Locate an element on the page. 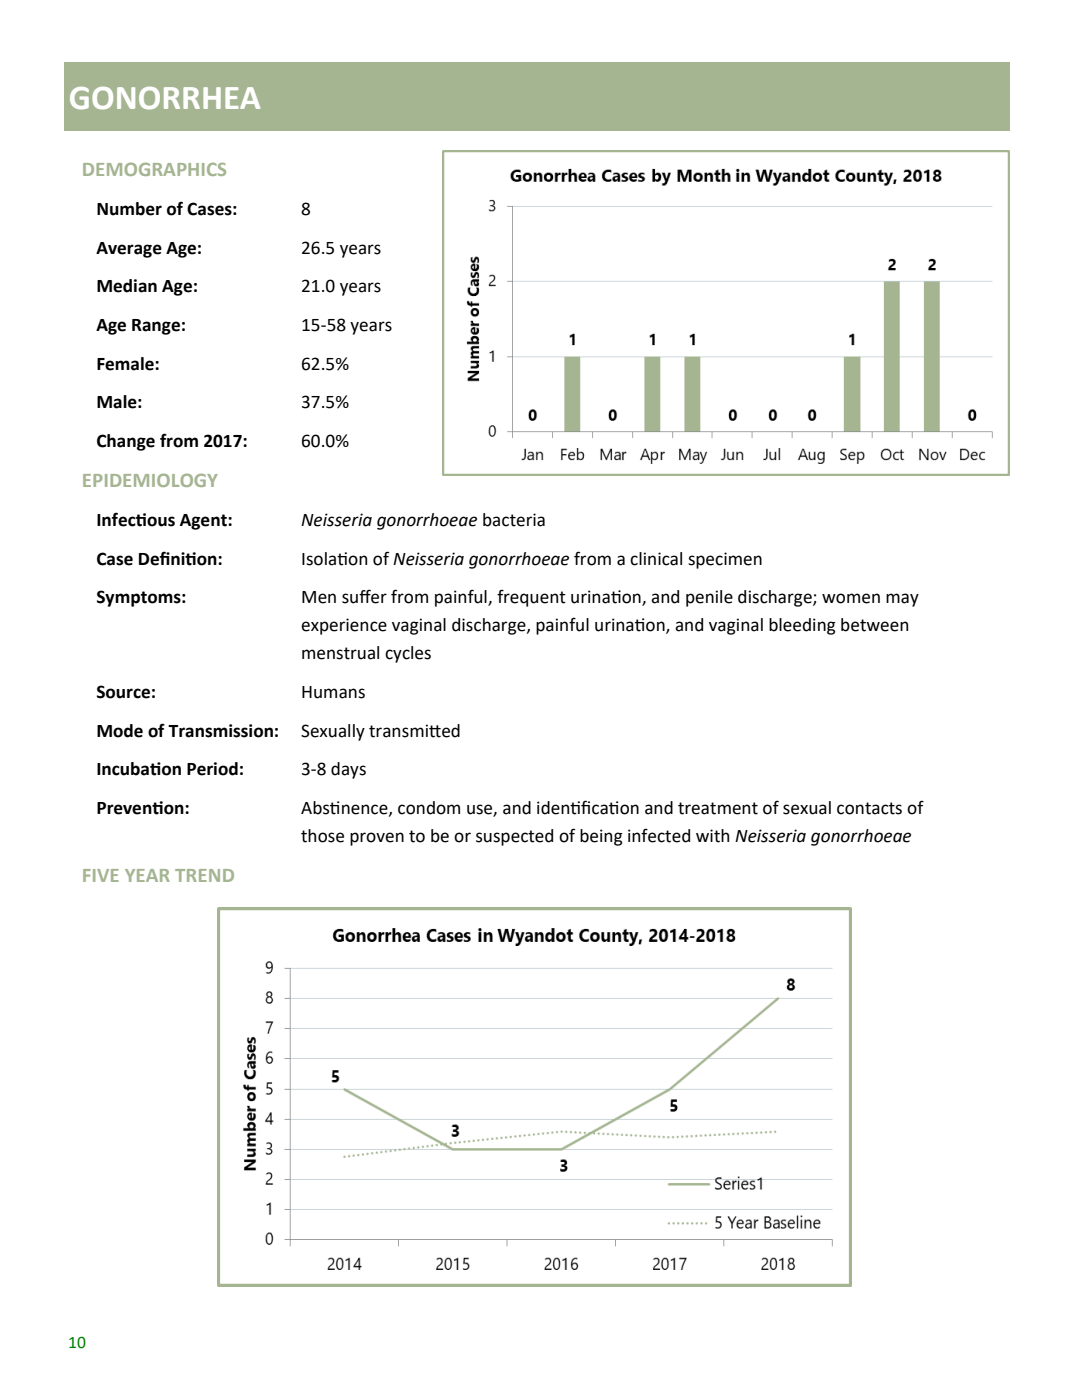 This page has height=1389, width=1073. GONORRHEA is located at coordinates (165, 98).
